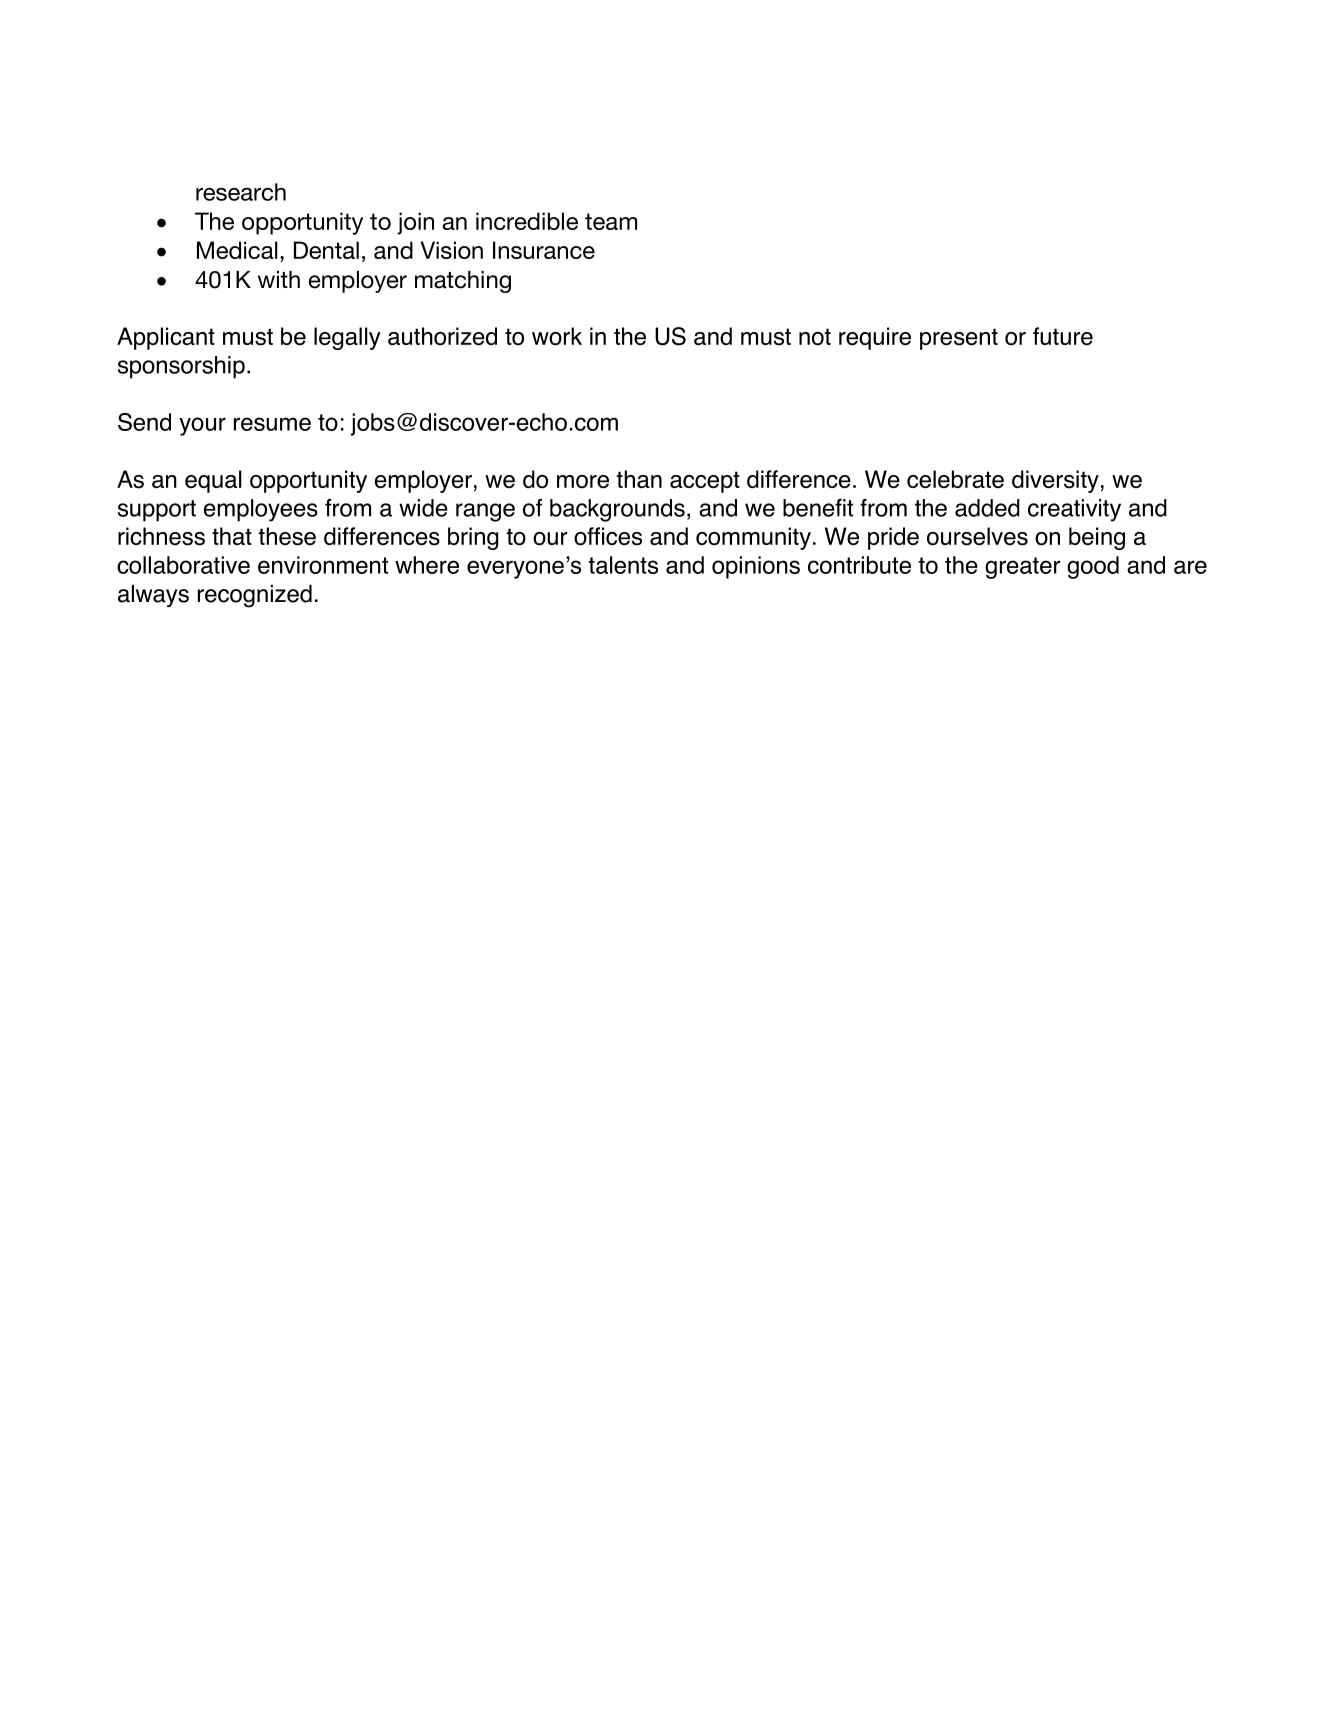 The width and height of the screenshot is (1326, 1716). What do you see at coordinates (347, 338) in the screenshot?
I see `legally` at bounding box center [347, 338].
